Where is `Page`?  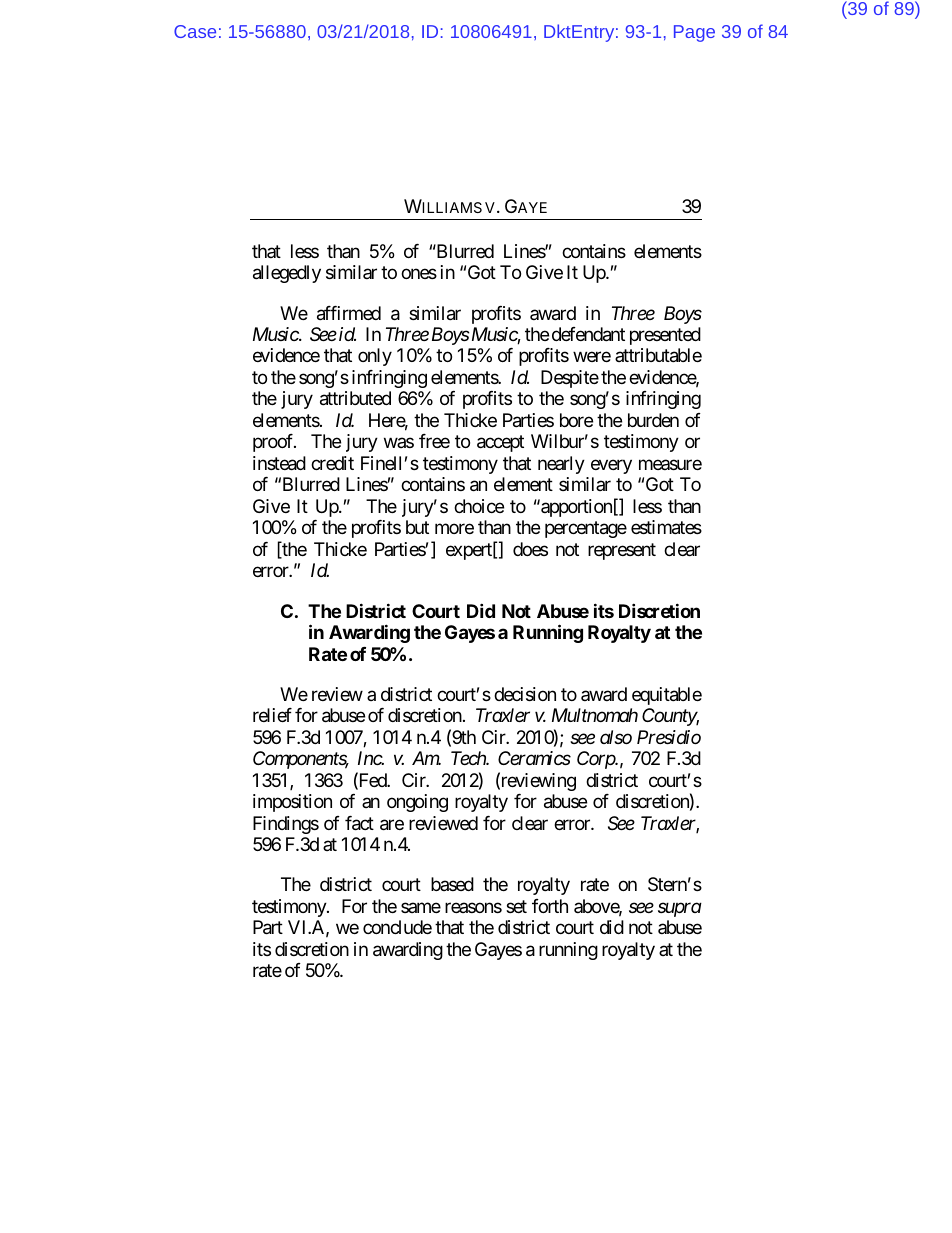 Page is located at coordinates (694, 33).
